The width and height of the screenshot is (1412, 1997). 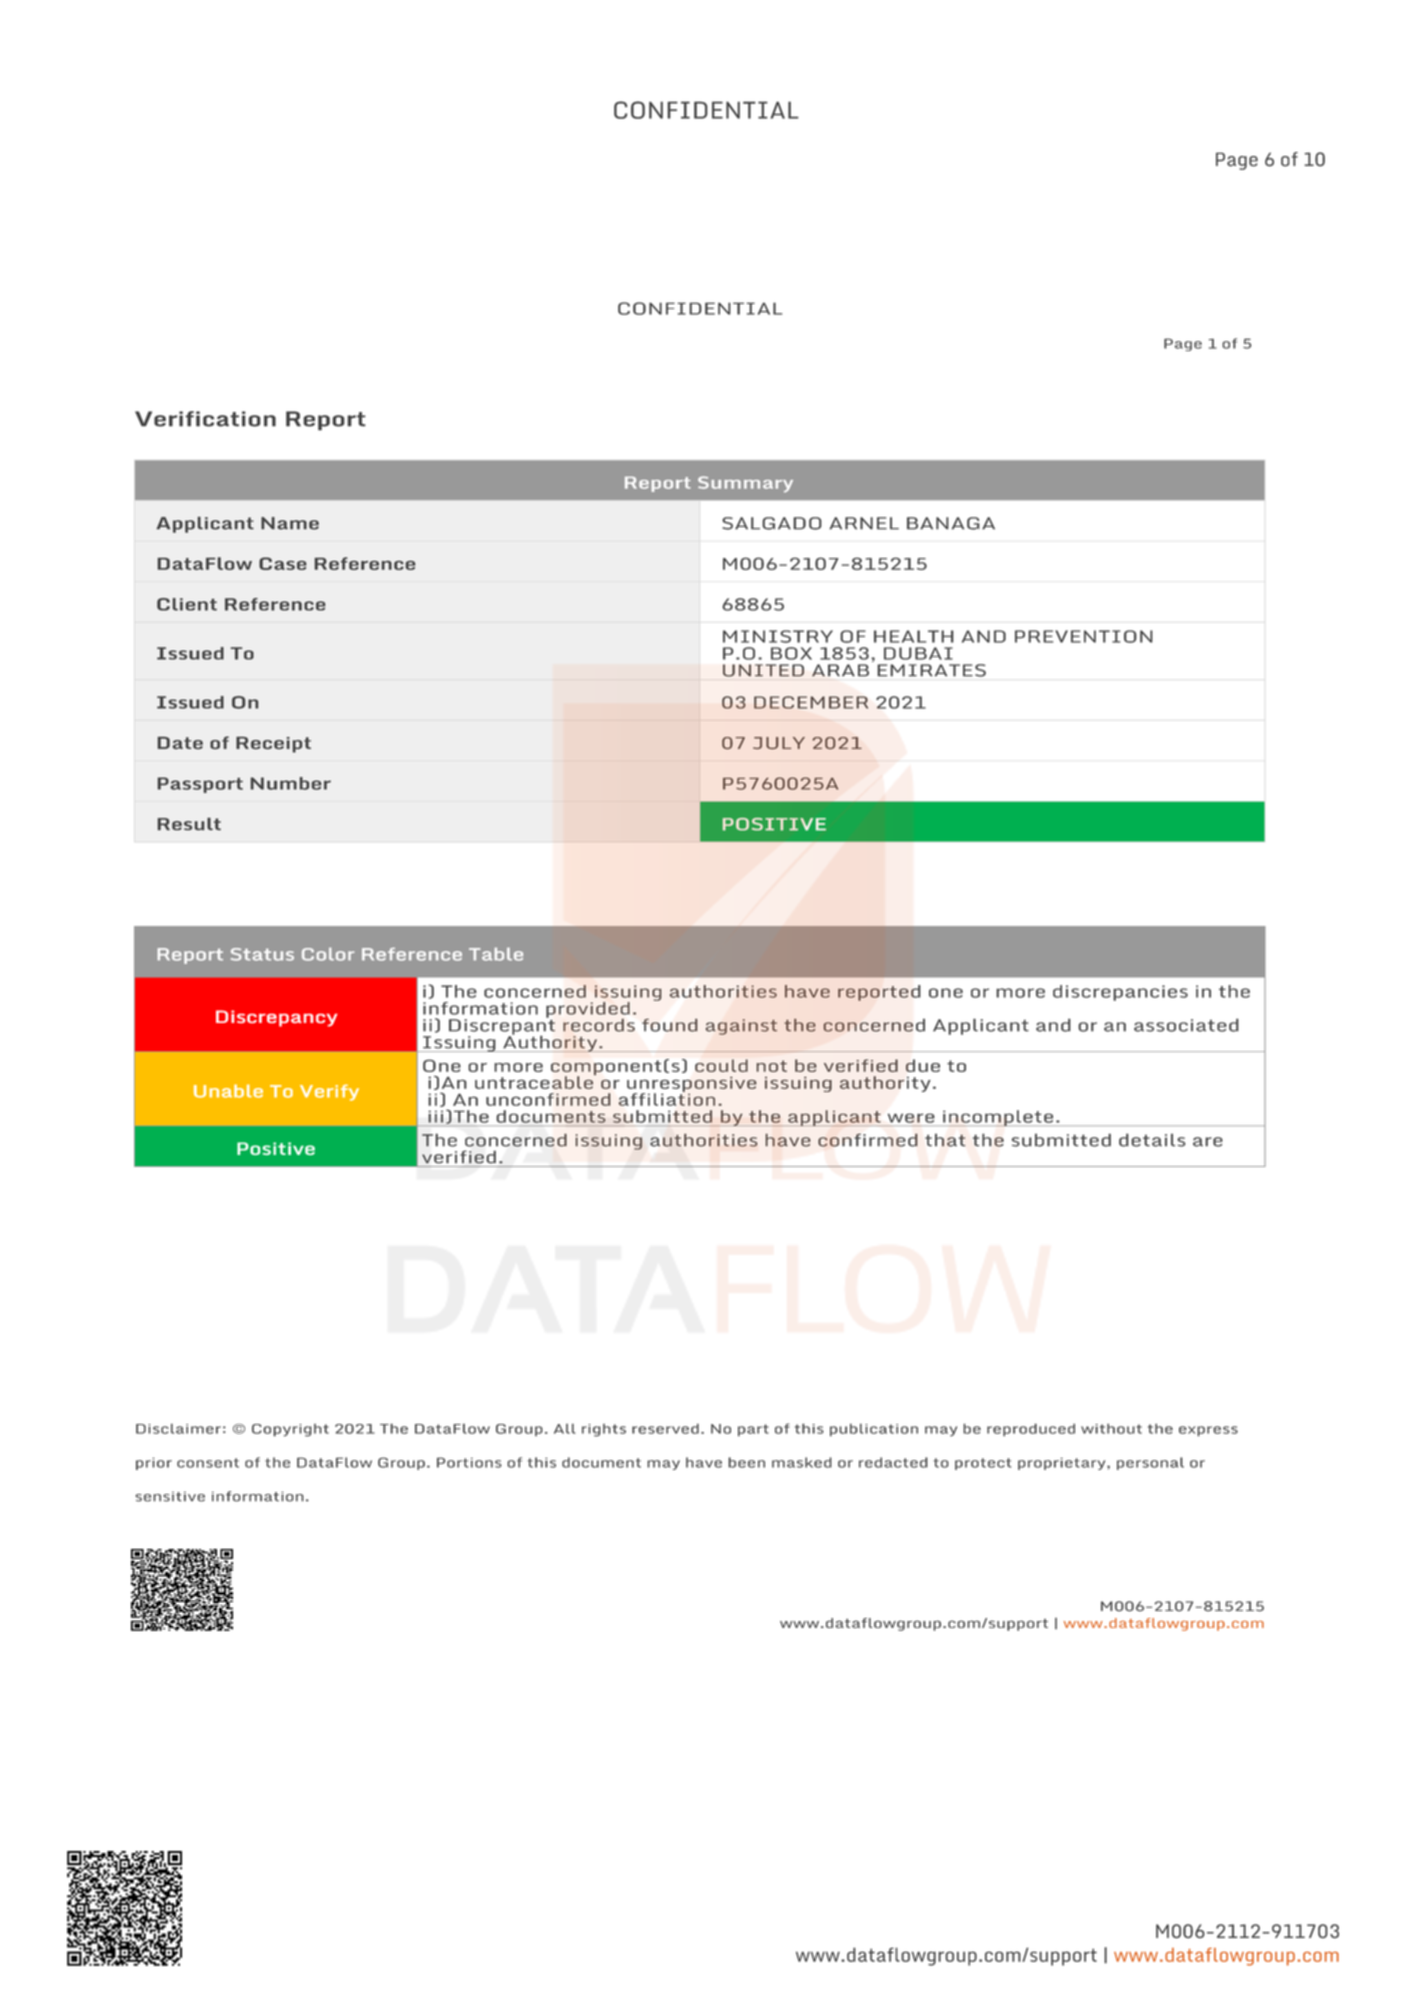 What do you see at coordinates (291, 783) in the screenshot?
I see `Number` at bounding box center [291, 783].
